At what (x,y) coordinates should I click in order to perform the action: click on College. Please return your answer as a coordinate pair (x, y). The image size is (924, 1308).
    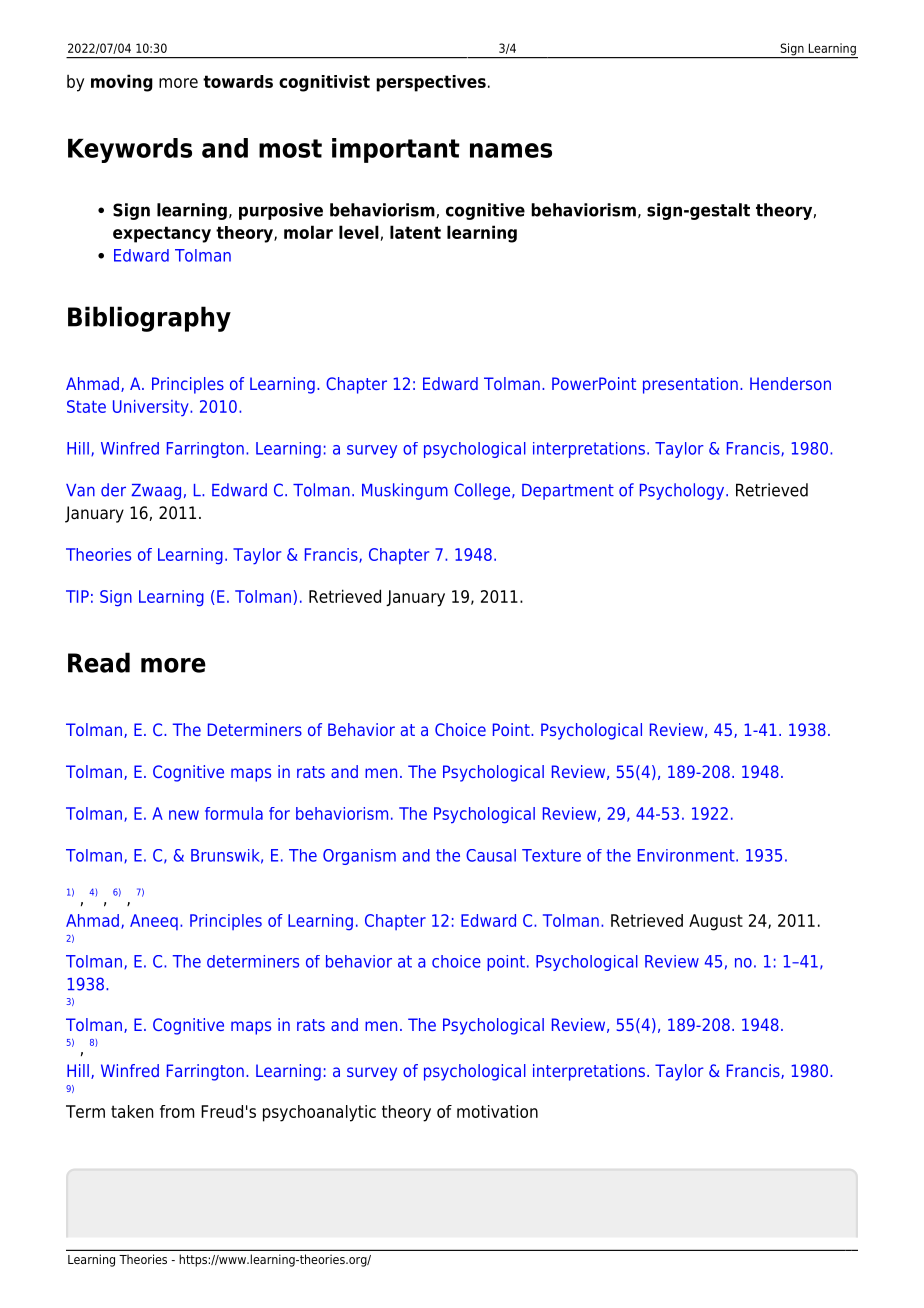
    Looking at the image, I should click on (483, 491).
